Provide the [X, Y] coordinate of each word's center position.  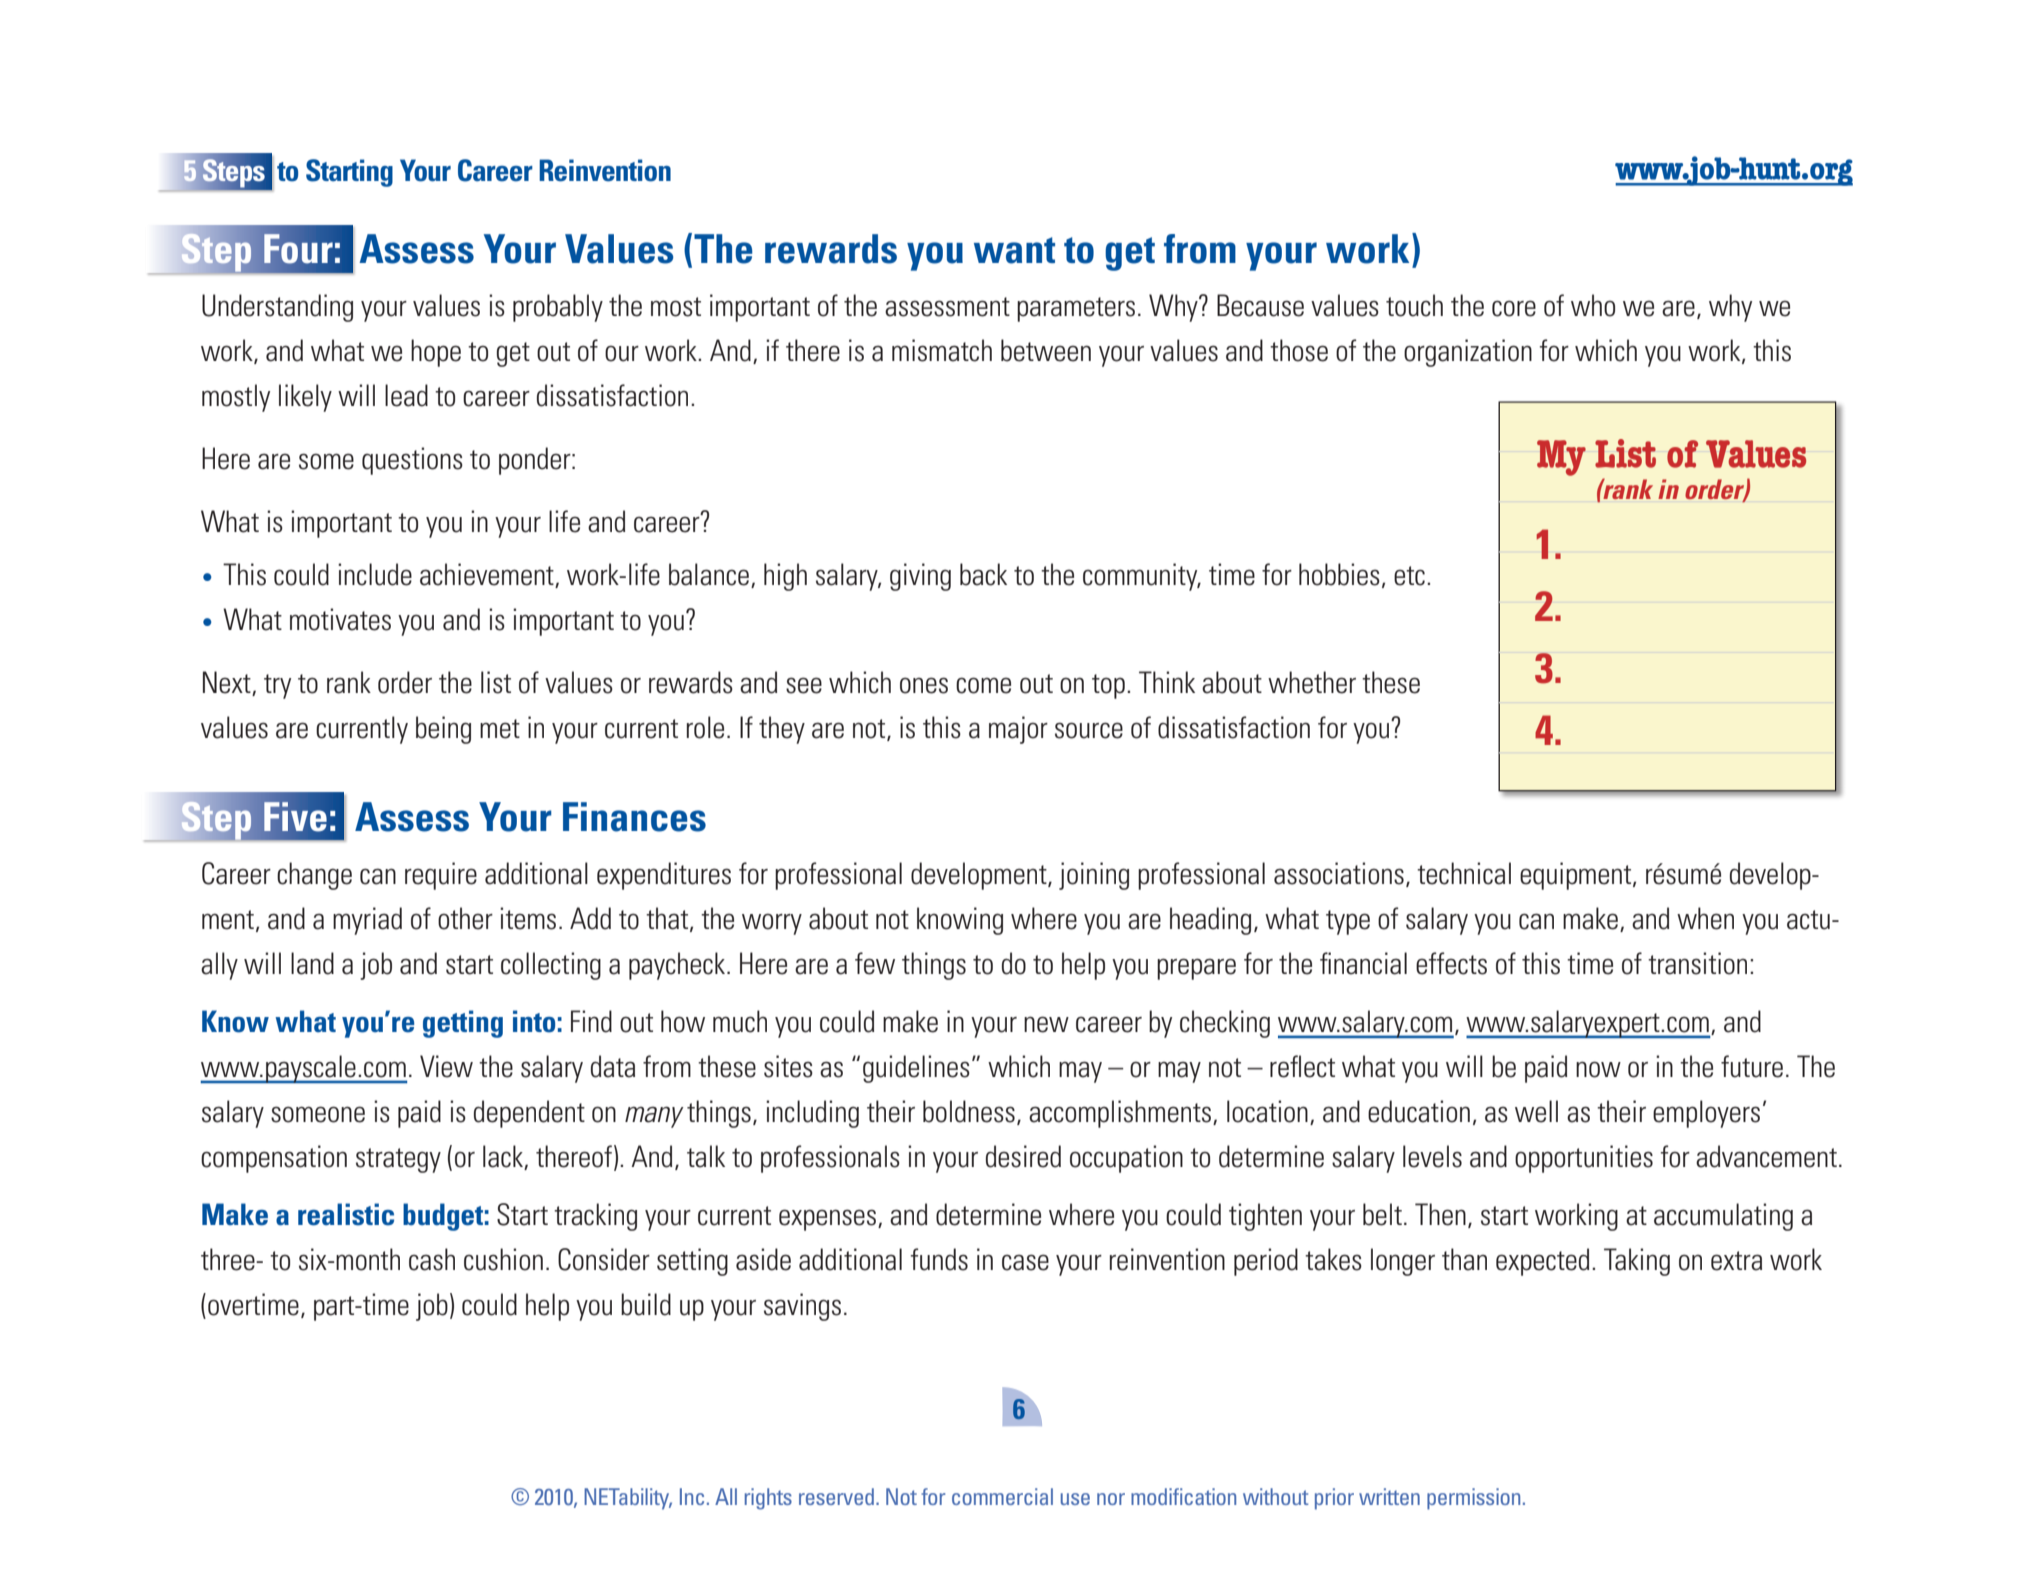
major [1018, 730]
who [1593, 305]
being [443, 730]
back [983, 574]
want [1014, 250]
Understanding [277, 308]
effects [1451, 963]
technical [1464, 873]
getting [463, 1024]
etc [1409, 576]
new [1046, 1024]
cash [432, 1259]
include [375, 574]
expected [1542, 1262]
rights [768, 1499]
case [1025, 1262]
